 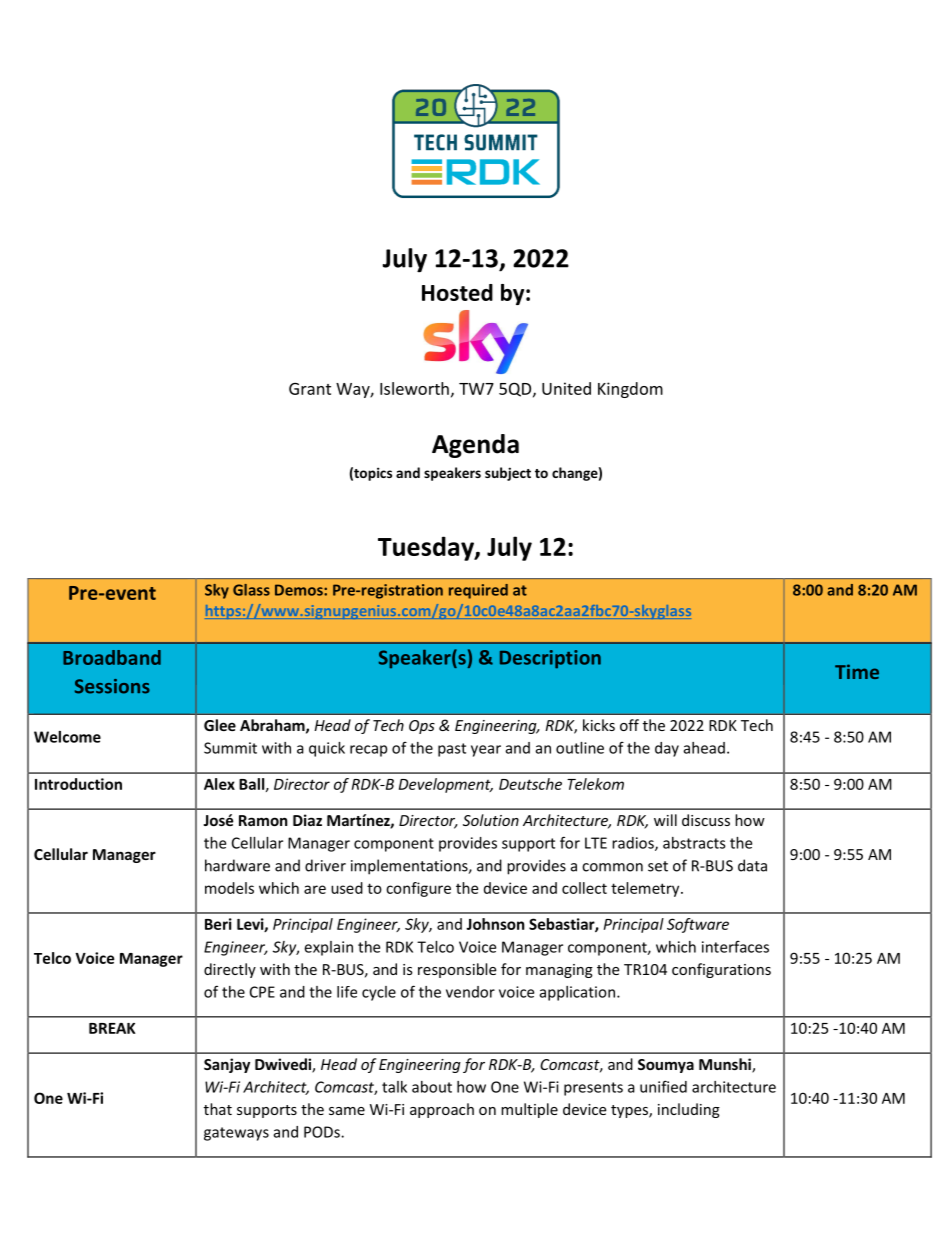 I want to click on approach, so click(x=442, y=1110).
